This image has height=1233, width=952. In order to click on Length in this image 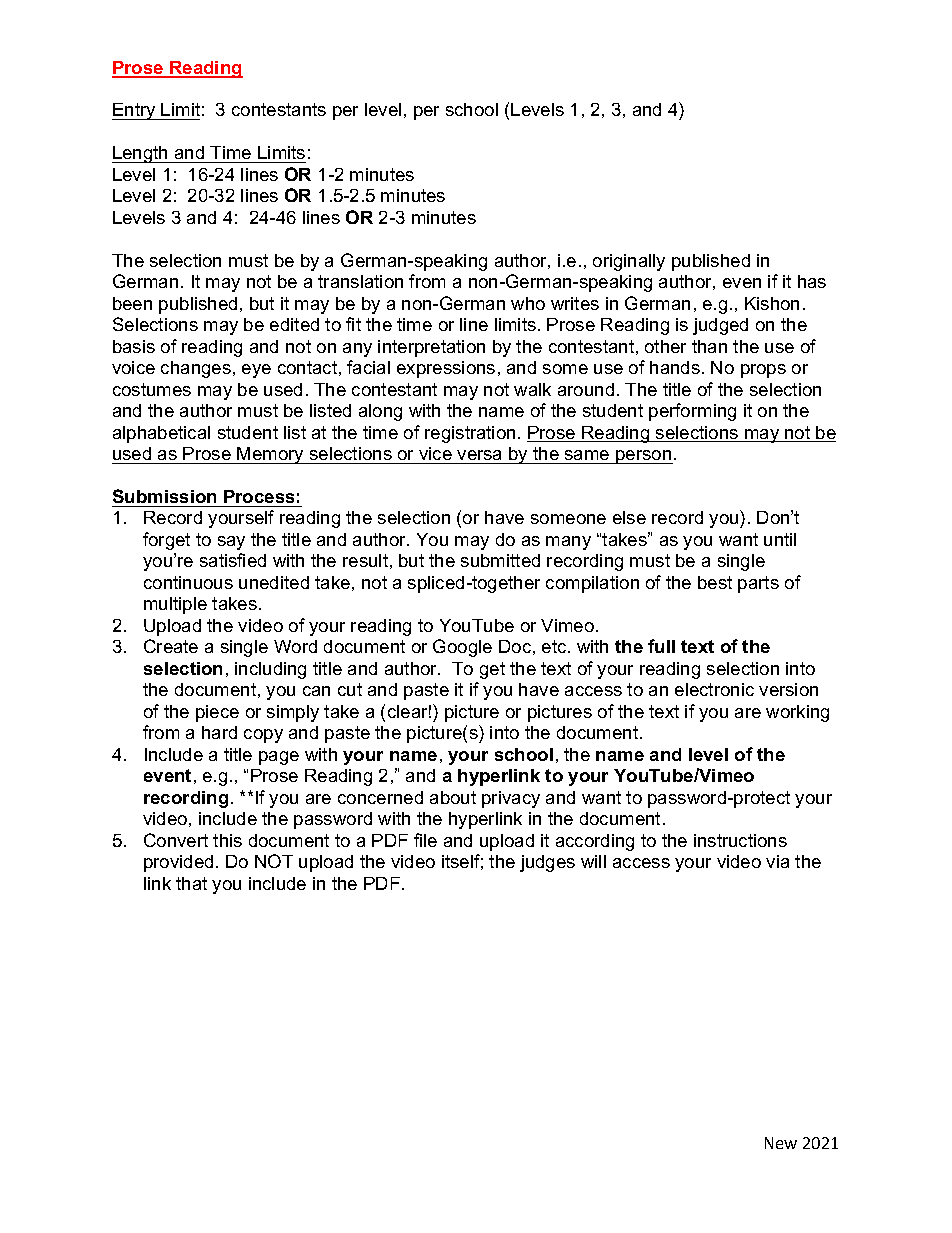, I will do `click(141, 154)`.
